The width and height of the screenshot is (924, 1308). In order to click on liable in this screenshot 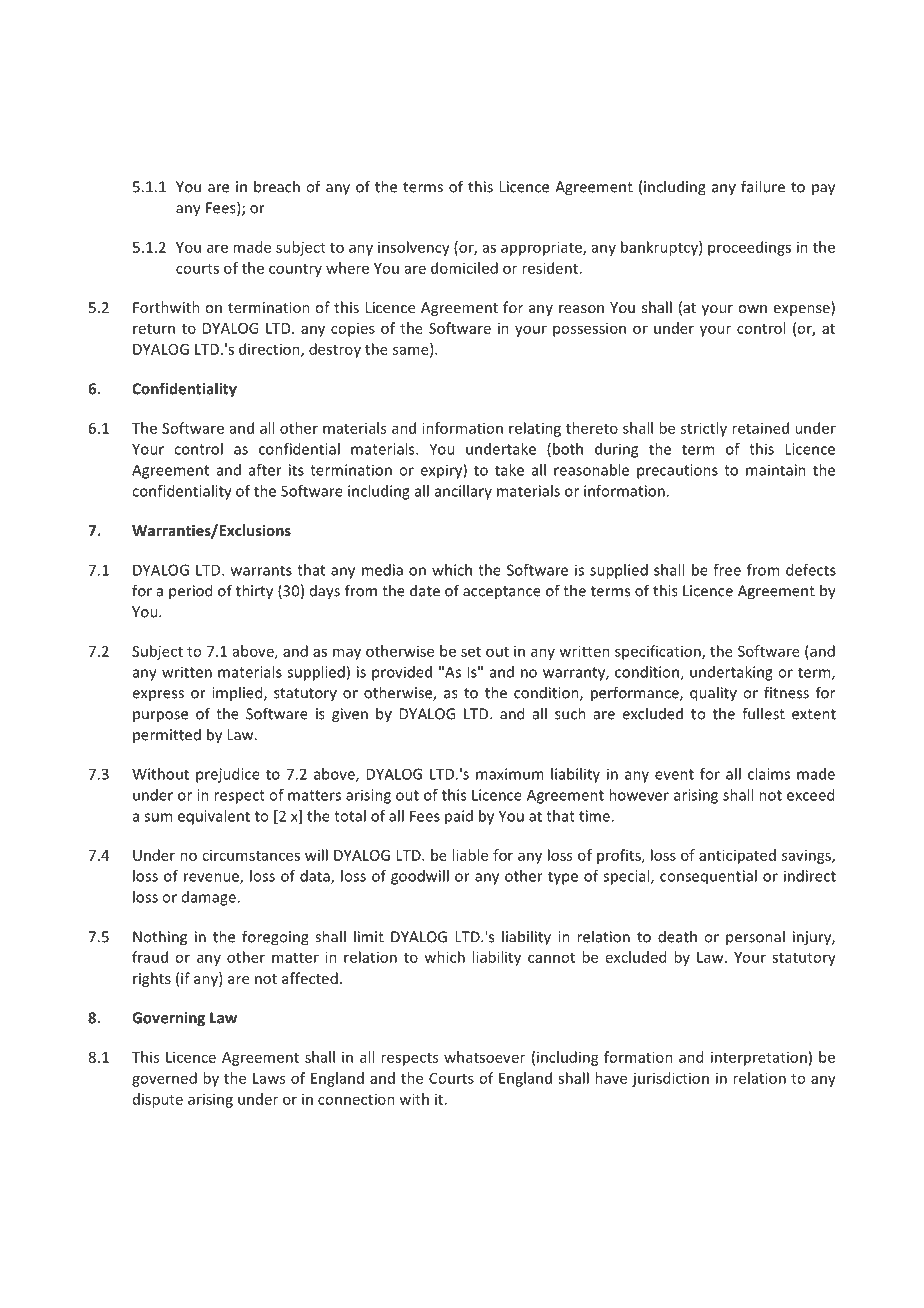, I will do `click(470, 855)`.
